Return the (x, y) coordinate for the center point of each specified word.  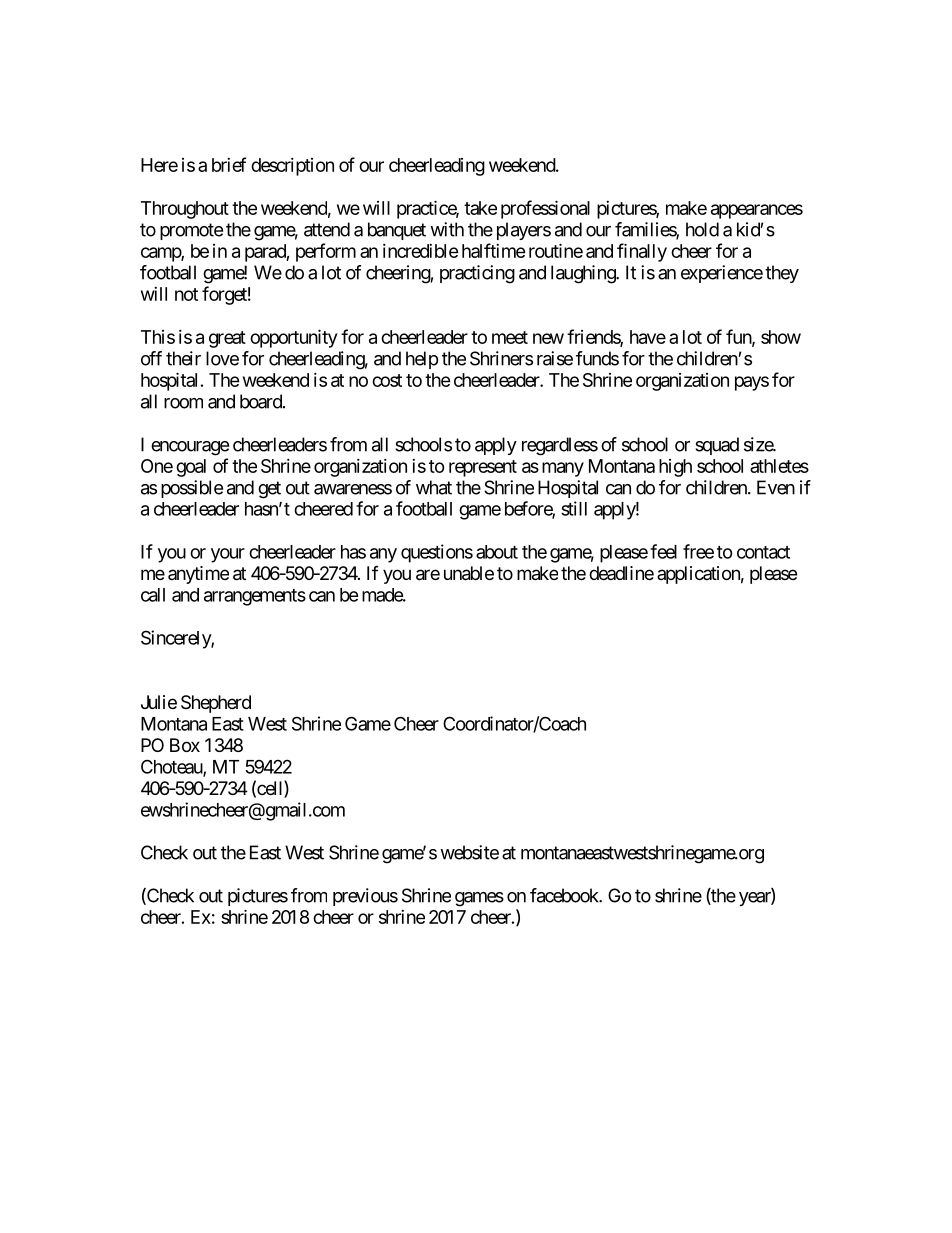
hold (702, 229)
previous (365, 897)
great (227, 339)
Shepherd (216, 704)
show (781, 337)
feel (663, 551)
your (228, 555)
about (497, 552)
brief (229, 164)
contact (763, 552)
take (480, 208)
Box (185, 745)
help (422, 360)
